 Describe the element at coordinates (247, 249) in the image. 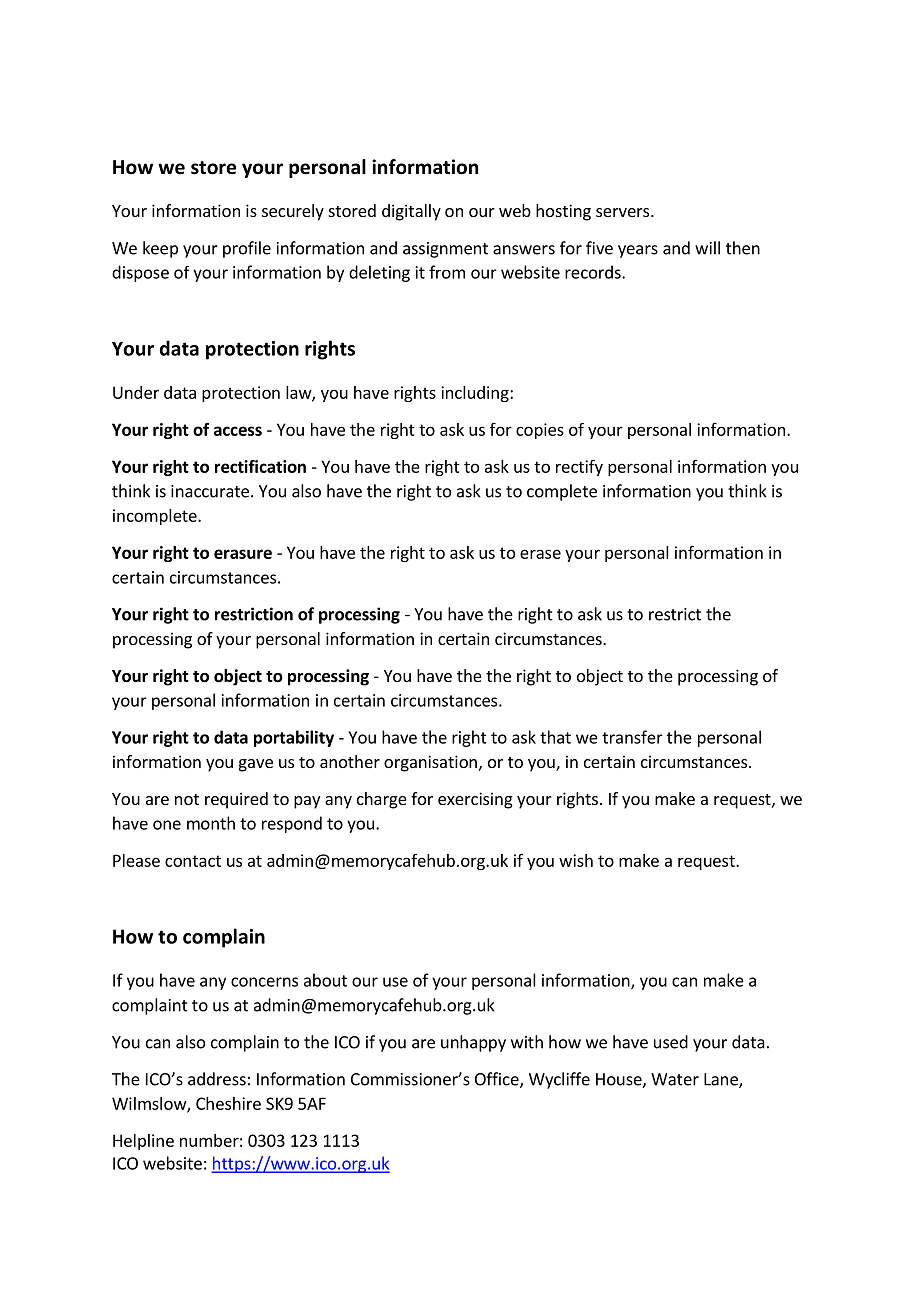

I see `profile` at that location.
